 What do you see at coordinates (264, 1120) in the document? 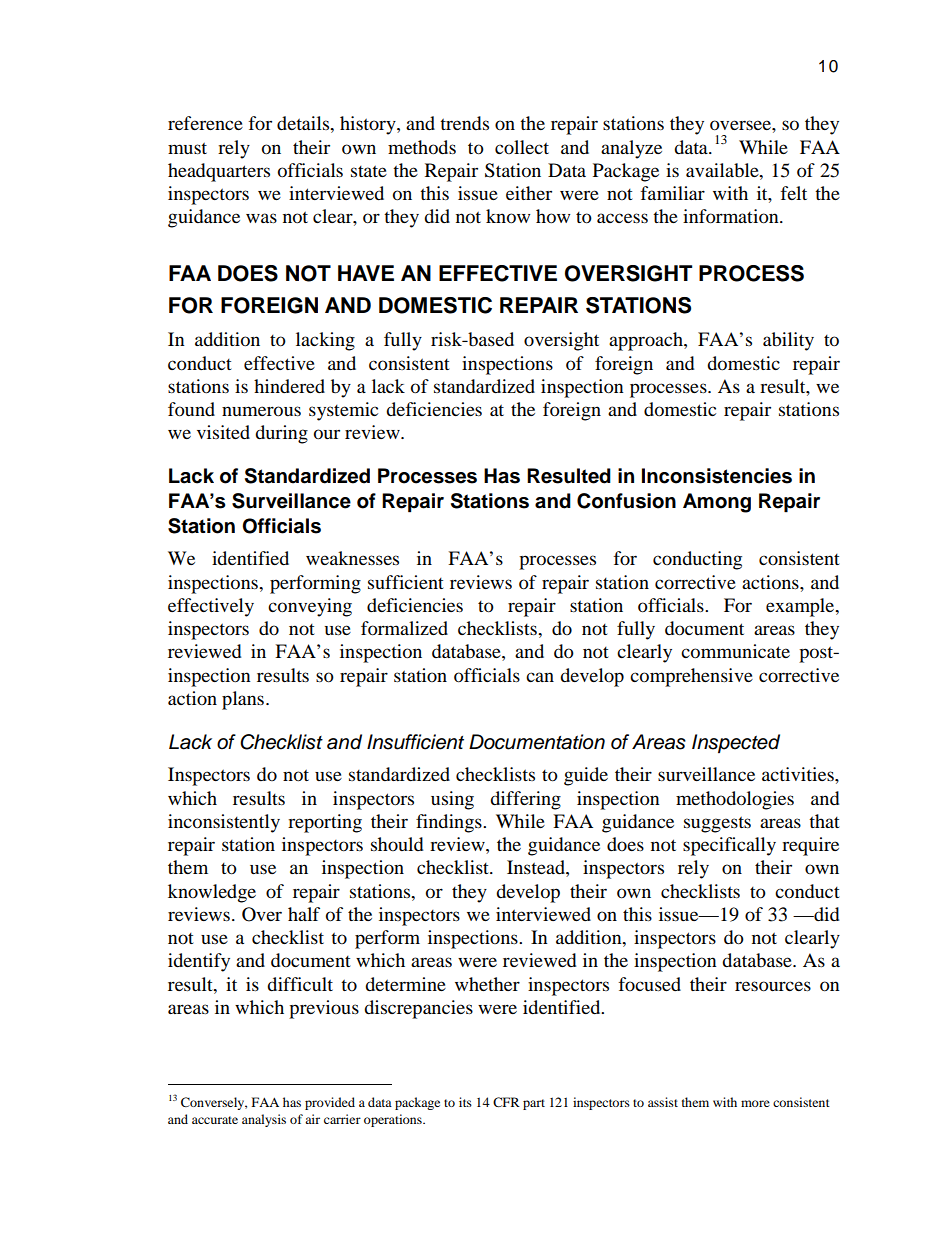
I see `analysis` at bounding box center [264, 1120].
